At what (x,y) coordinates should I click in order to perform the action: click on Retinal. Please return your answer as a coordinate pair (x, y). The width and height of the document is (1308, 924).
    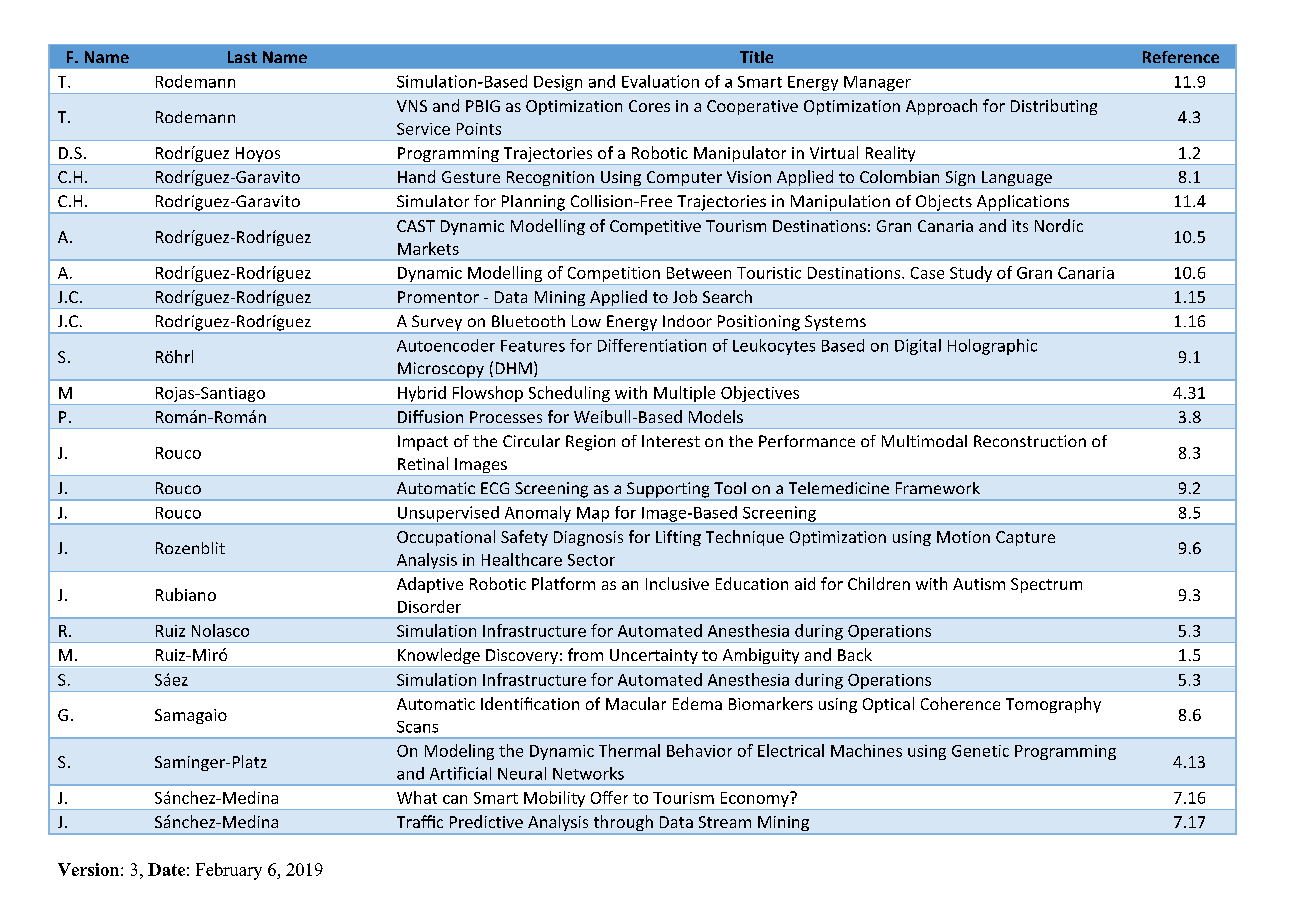
    Looking at the image, I should click on (423, 463).
